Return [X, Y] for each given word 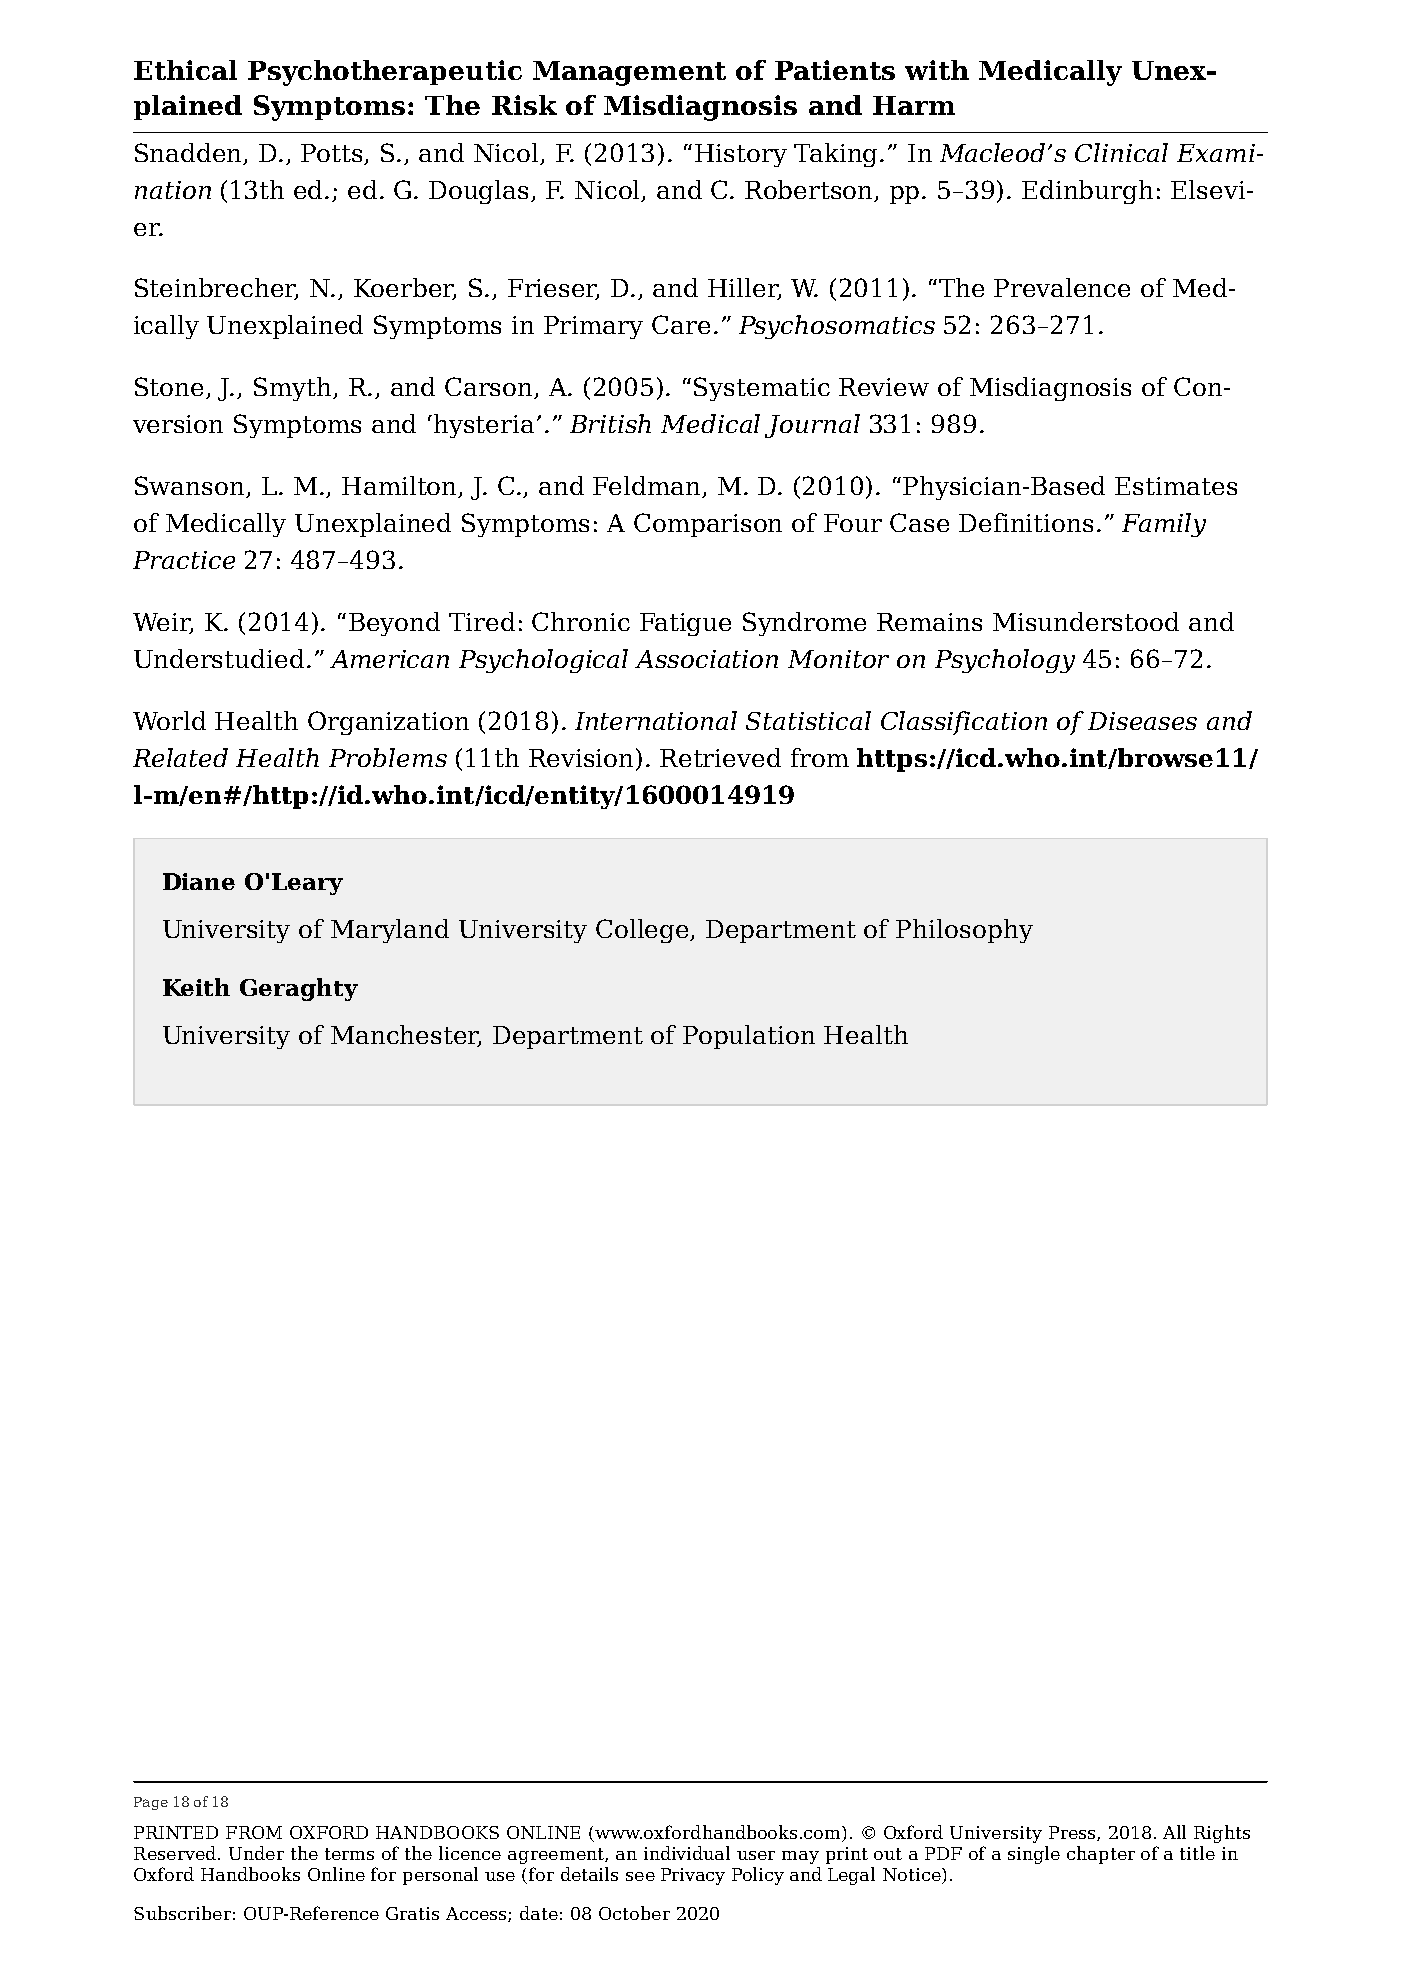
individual [687, 1853]
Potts [331, 153]
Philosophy [964, 931]
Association [706, 659]
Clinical [1121, 152]
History [741, 155]
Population [749, 1037]
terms [349, 1854]
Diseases [1142, 721]
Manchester [406, 1036]
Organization [388, 723]
